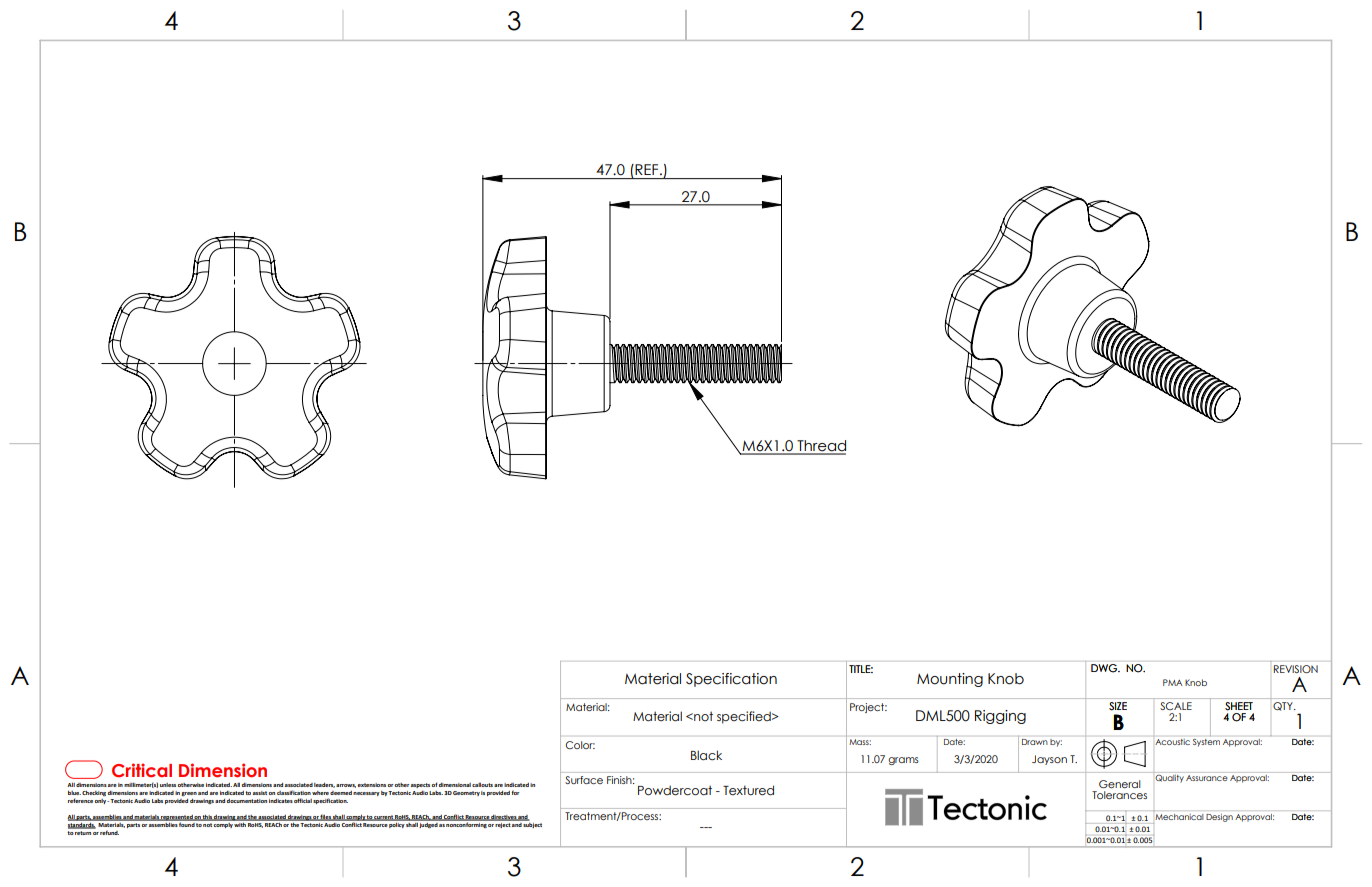  Describe the element at coordinates (706, 755) in the document. I see `Black` at that location.
